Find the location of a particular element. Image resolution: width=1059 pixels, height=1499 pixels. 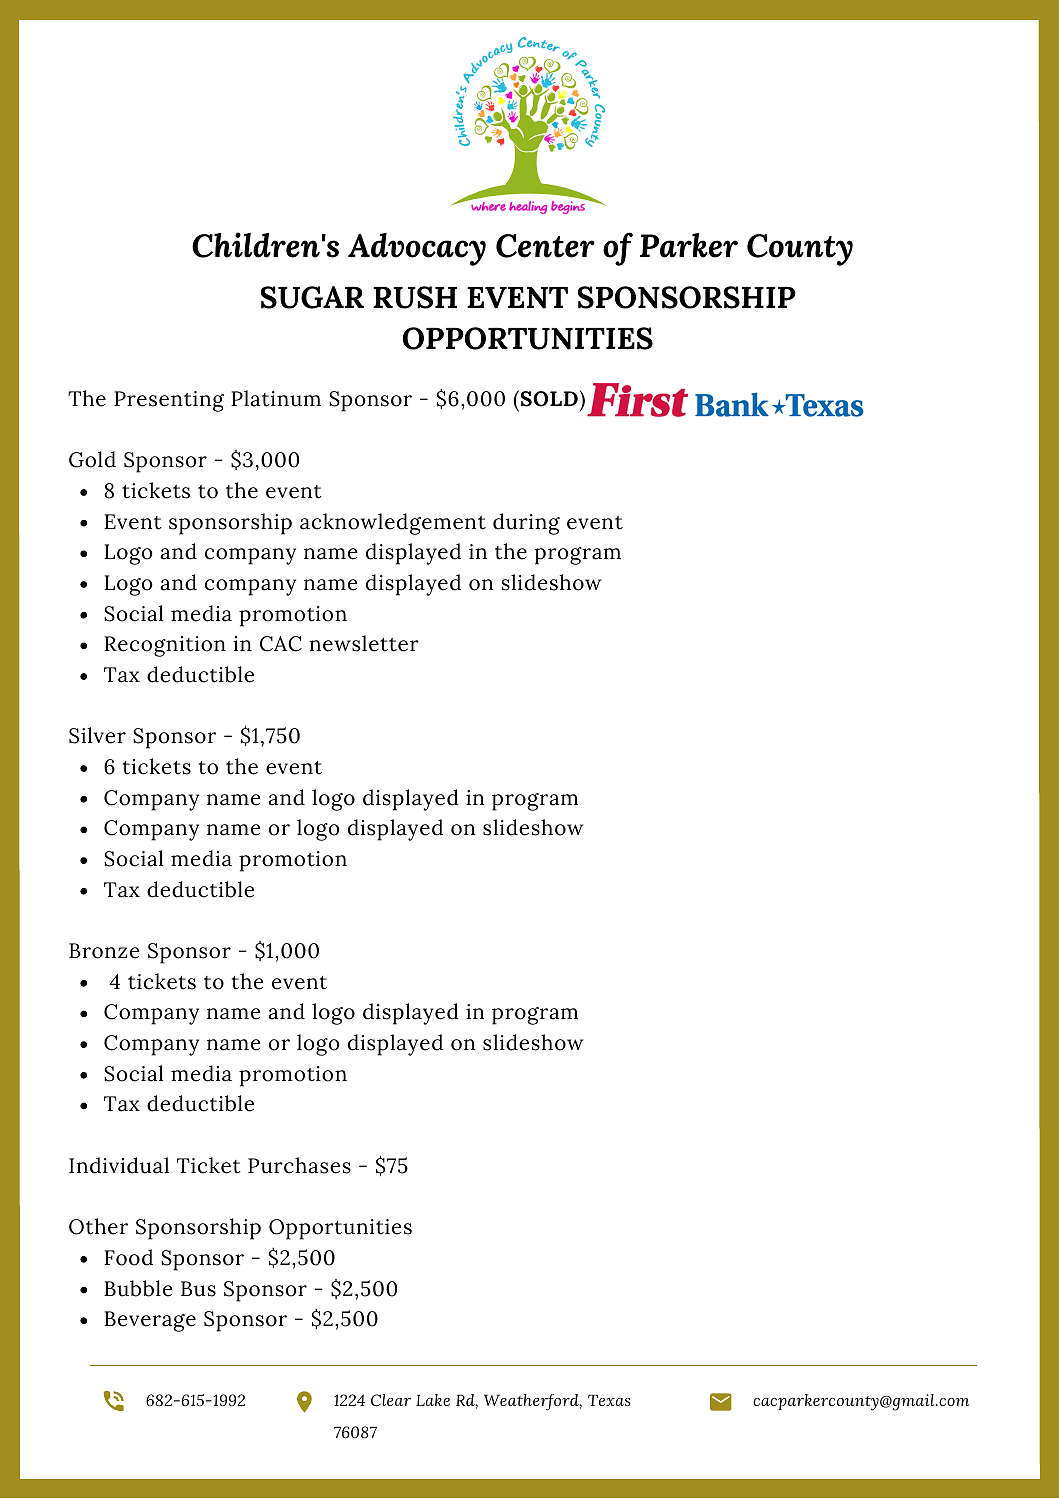

Beverage is located at coordinates (150, 1321).
